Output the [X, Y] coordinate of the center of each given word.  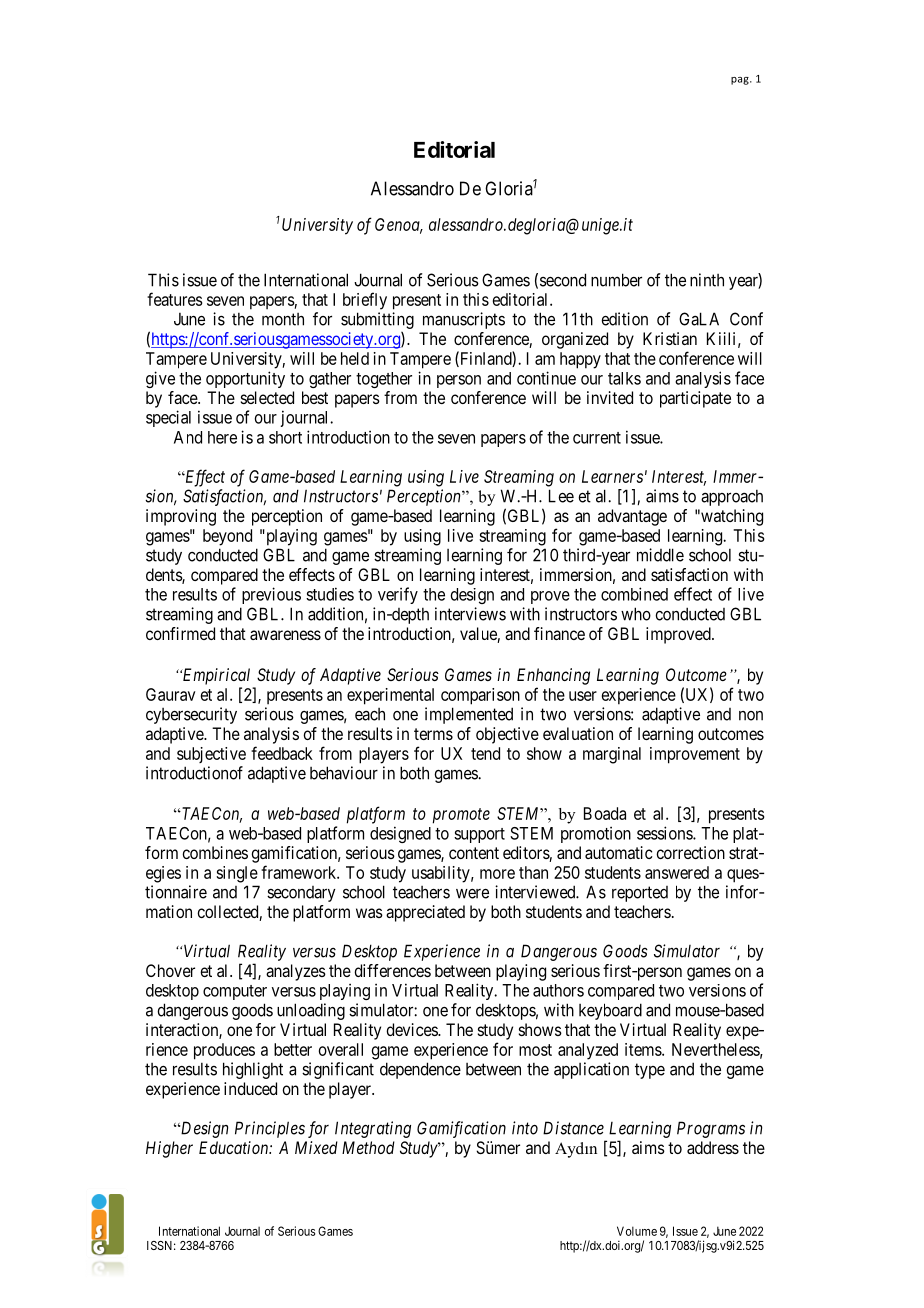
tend [485, 753]
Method [368, 1147]
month [283, 319]
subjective [211, 755]
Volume [637, 1231]
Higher [169, 1149]
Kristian [670, 338]
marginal [612, 755]
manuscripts [464, 320]
